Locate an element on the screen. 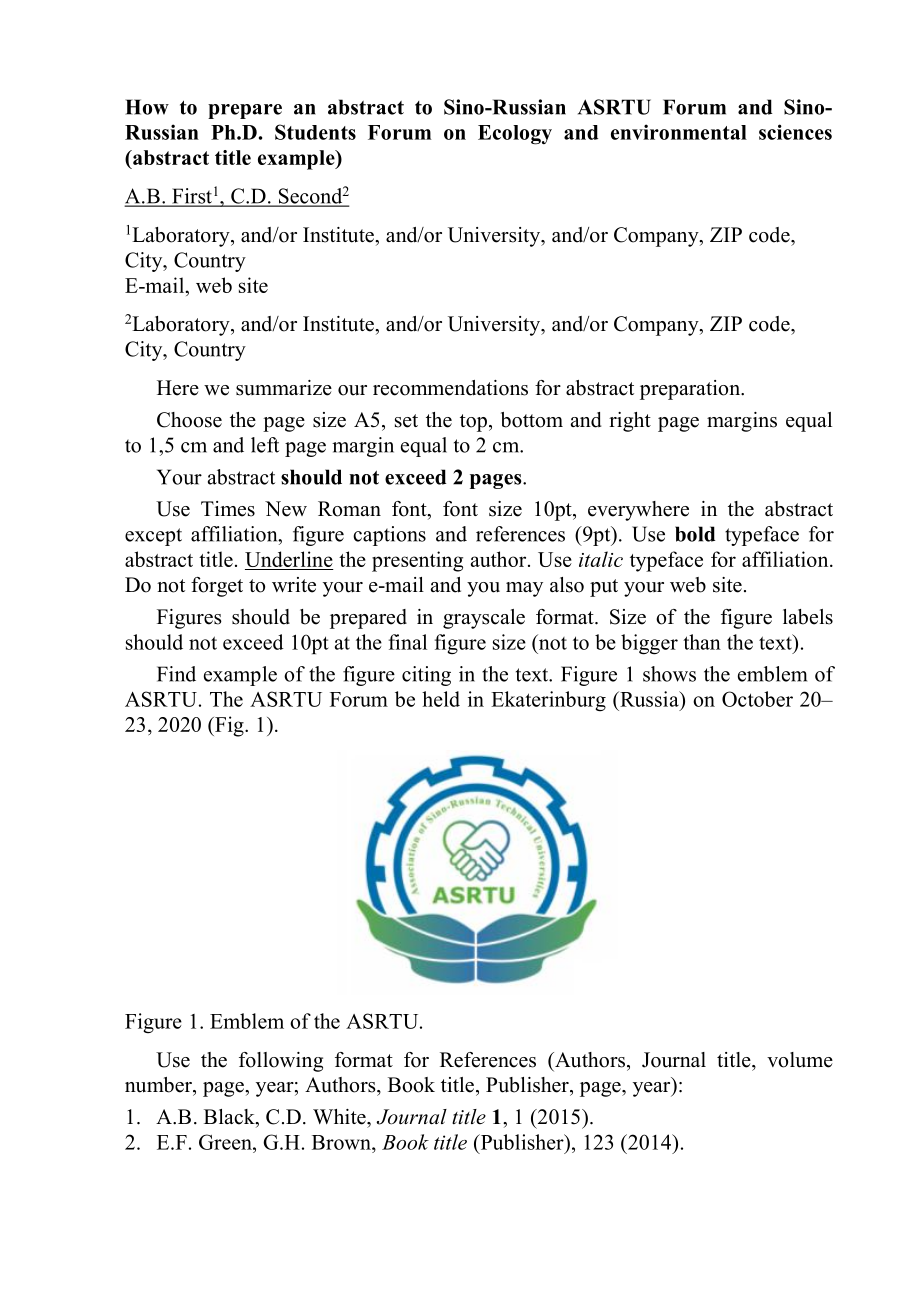  volume is located at coordinates (800, 1060).
